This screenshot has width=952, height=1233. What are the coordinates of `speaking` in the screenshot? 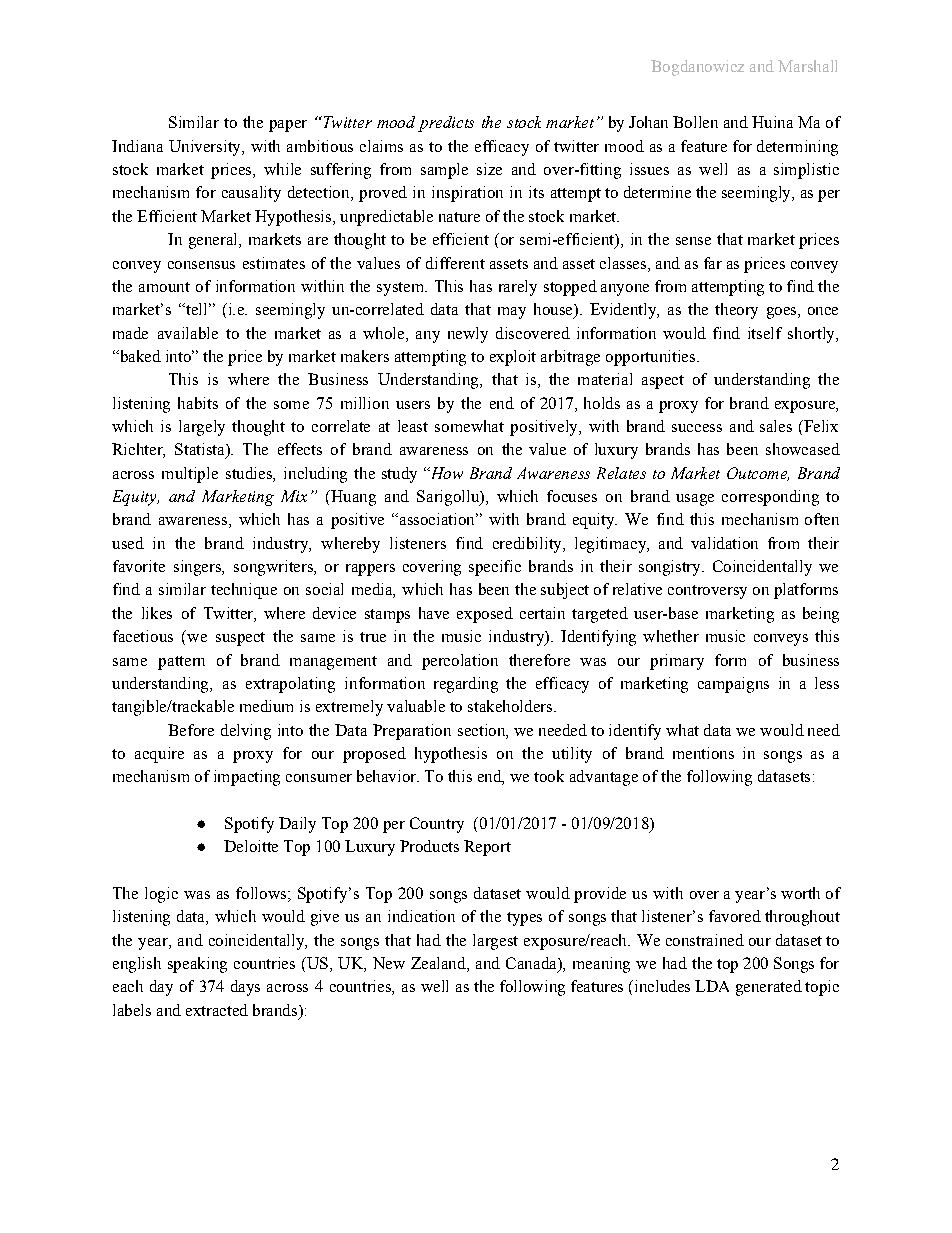 It's located at (197, 965).
